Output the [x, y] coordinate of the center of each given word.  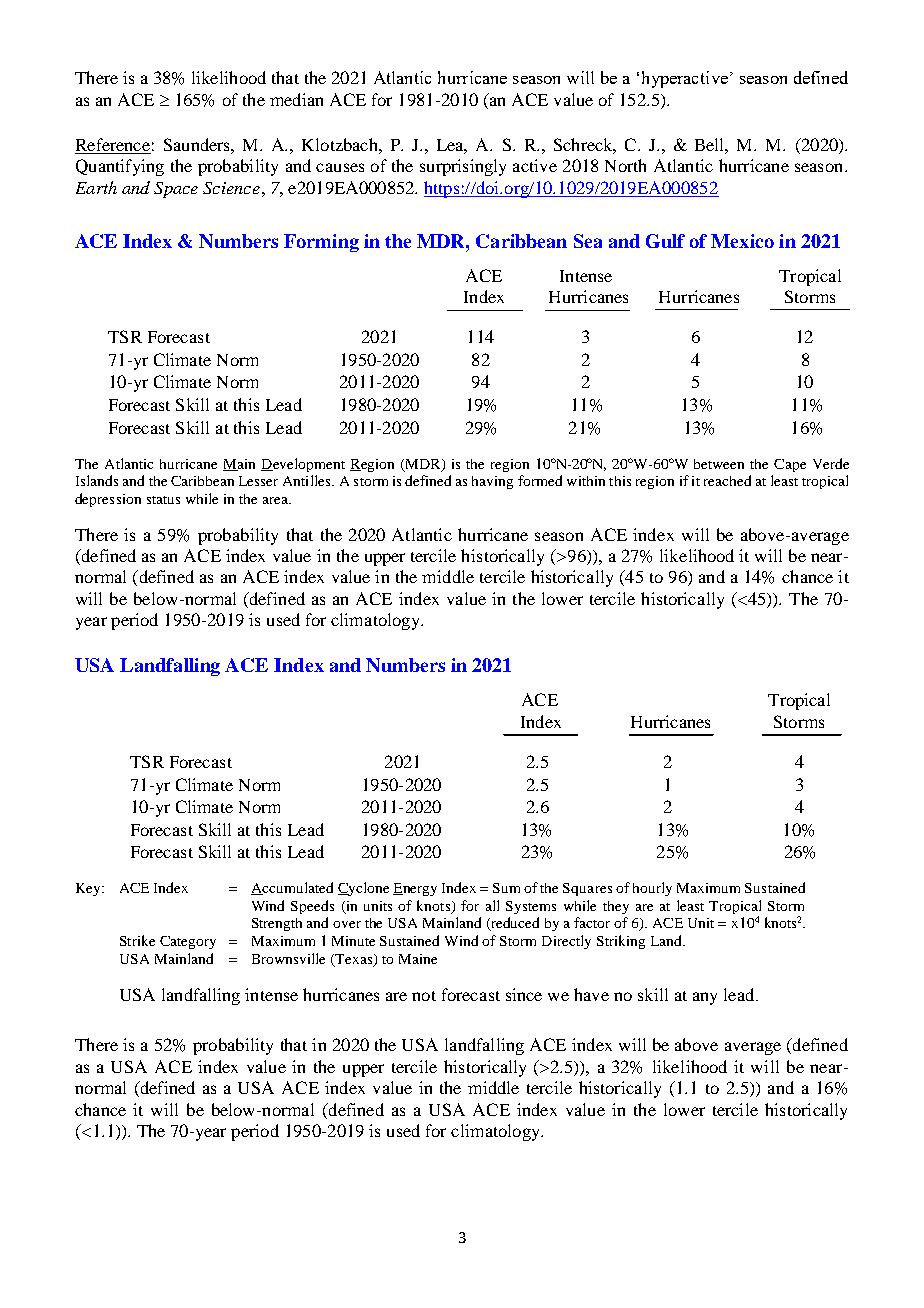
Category [188, 942]
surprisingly [463, 167]
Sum [506, 888]
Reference [113, 146]
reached [727, 480]
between [719, 464]
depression [108, 500]
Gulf [665, 241]
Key [89, 889]
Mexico [742, 241]
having [492, 482]
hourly [652, 889]
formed [540, 480]
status [163, 500]
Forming [321, 243]
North [625, 165]
